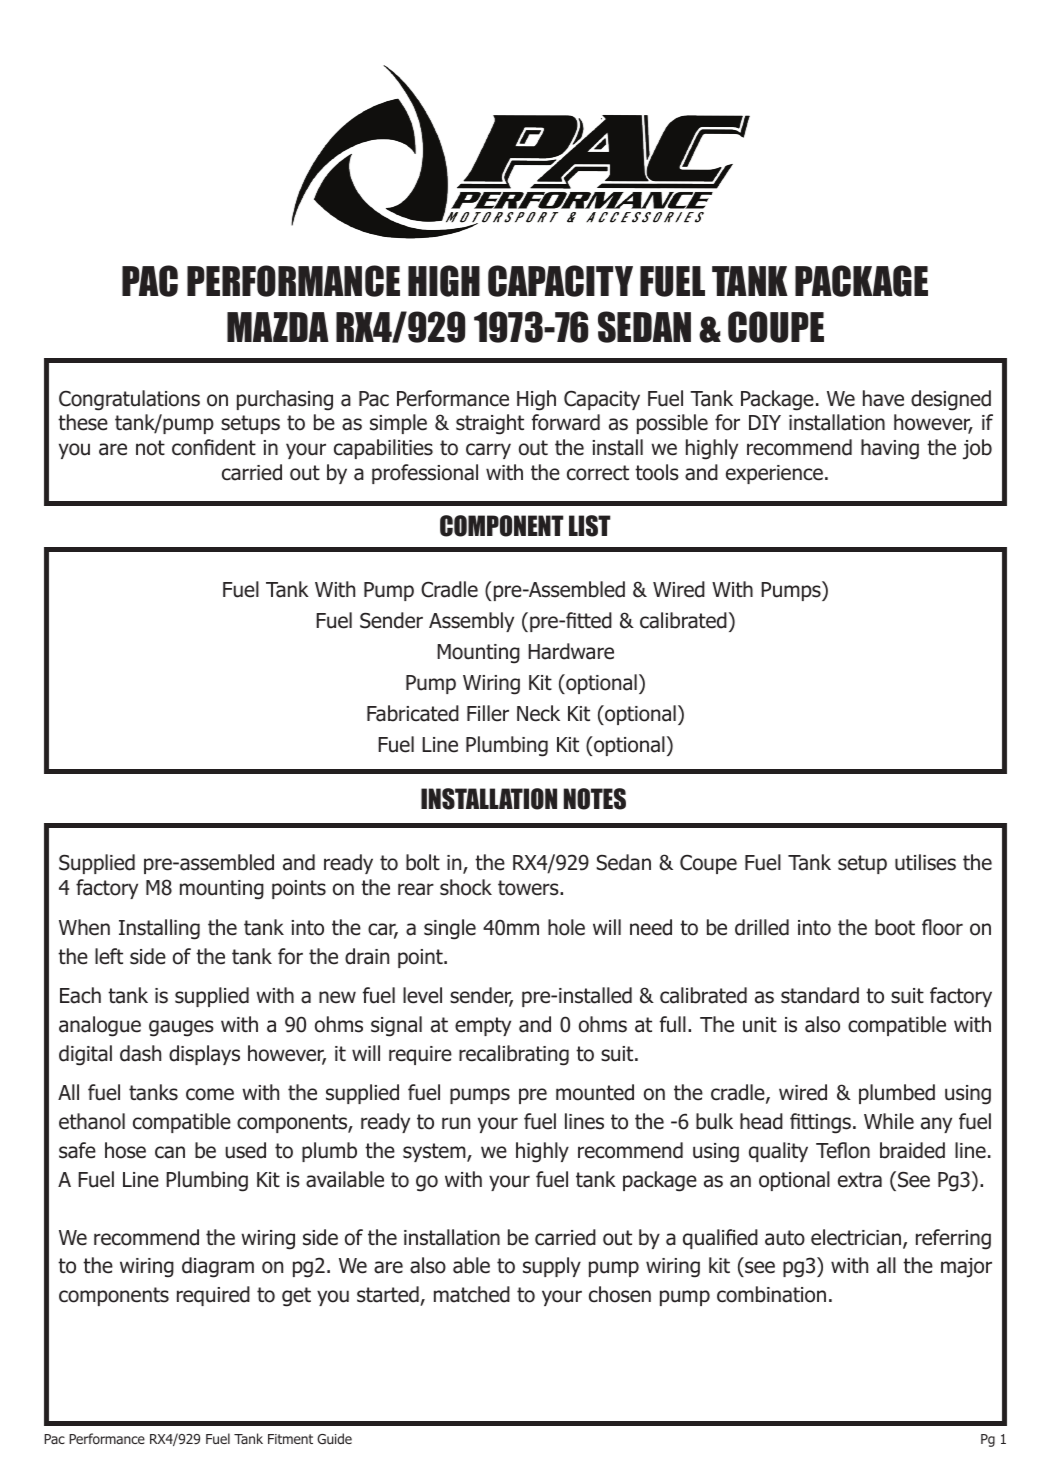 Image resolution: width=1051 pixels, height=1475 pixels. Describe the element at coordinates (771, 1294) in the screenshot. I see `combination` at that location.
